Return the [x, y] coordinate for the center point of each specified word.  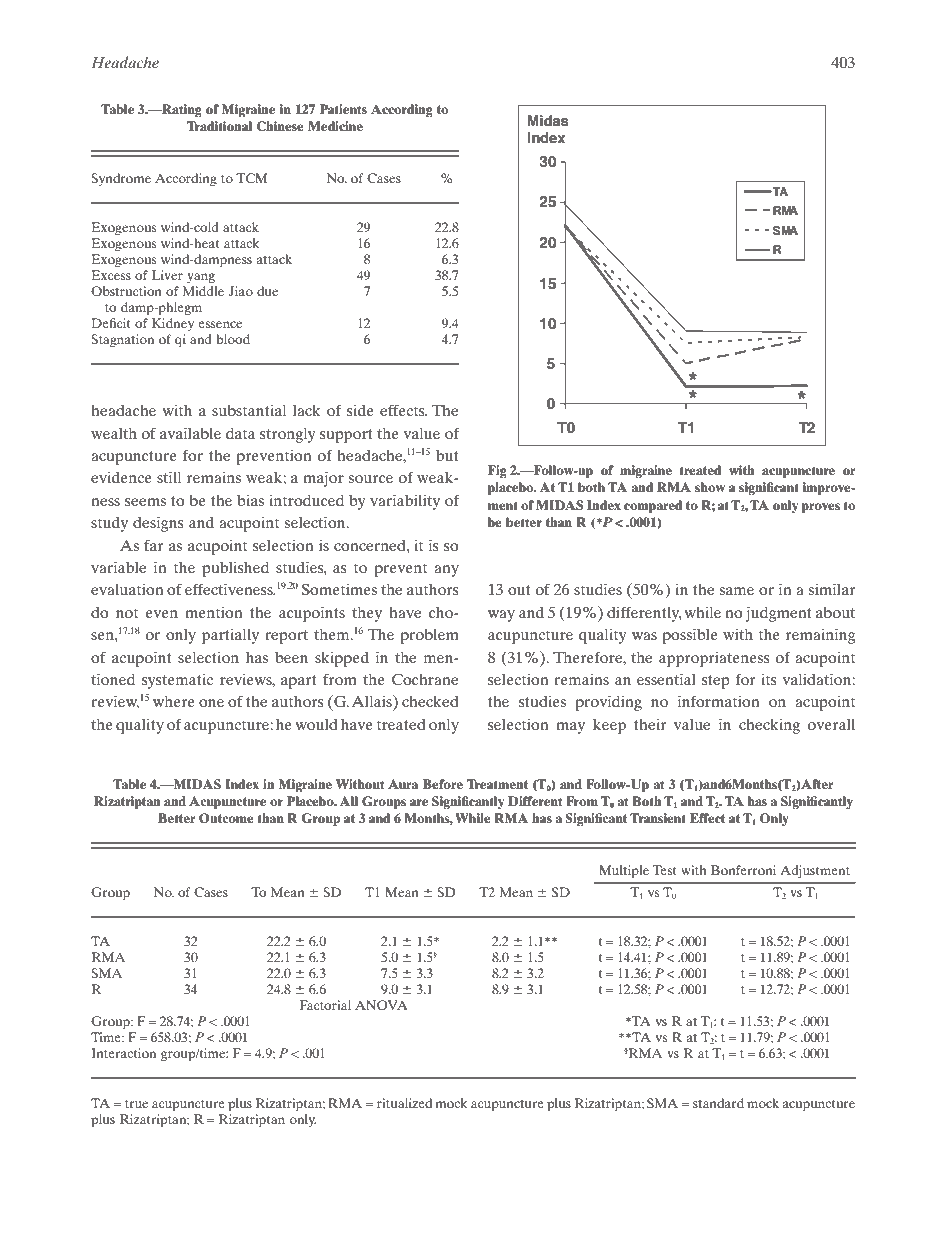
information [719, 701]
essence [220, 324]
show [710, 487]
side [360, 410]
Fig [497, 472]
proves [821, 508]
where [174, 701]
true [136, 1104]
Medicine [335, 126]
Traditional [219, 126]
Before [443, 784]
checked [430, 701]
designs [158, 524]
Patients [343, 109]
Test [665, 870]
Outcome [226, 818]
